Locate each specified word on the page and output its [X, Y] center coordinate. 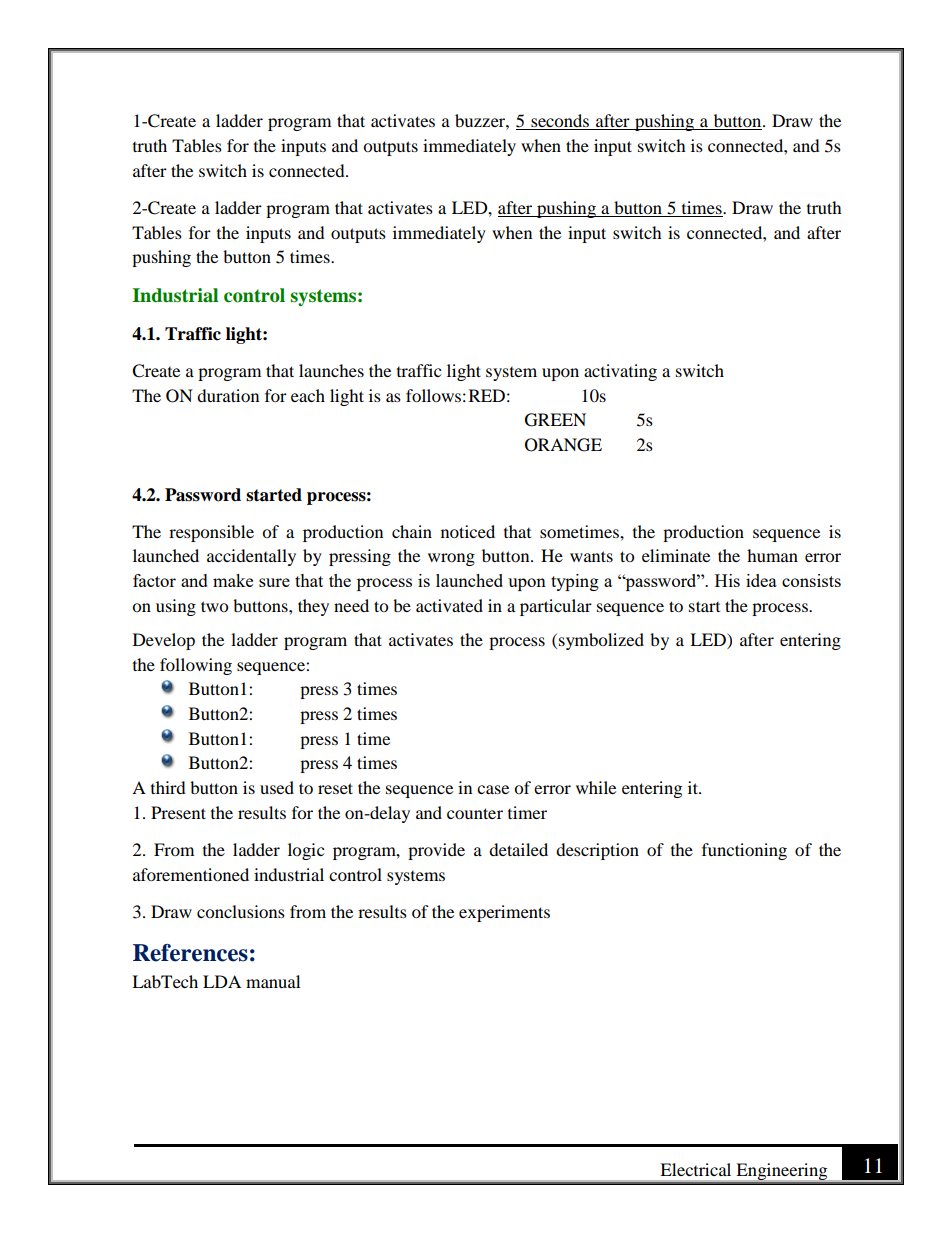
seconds [560, 122]
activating [620, 372]
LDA [222, 981]
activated [449, 605]
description [597, 851]
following [196, 666]
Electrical [695, 1169]
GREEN [555, 420]
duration [228, 395]
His [727, 580]
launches [331, 370]
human [772, 555]
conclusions [241, 911]
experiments [504, 913]
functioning [744, 851]
